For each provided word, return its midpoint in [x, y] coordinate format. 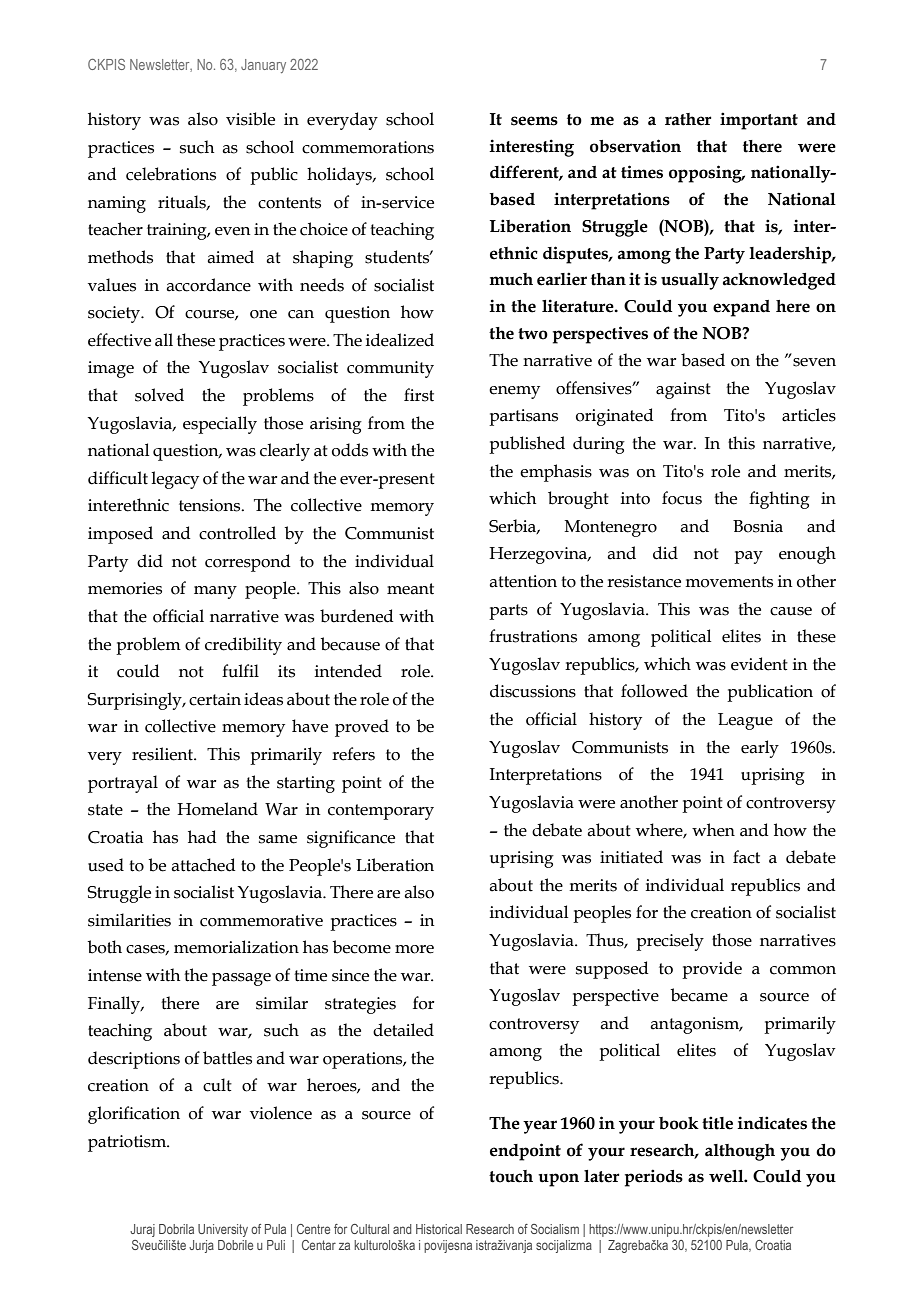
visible [250, 119]
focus [682, 498]
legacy [175, 480]
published [527, 445]
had [202, 837]
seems [534, 121]
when [713, 830]
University [223, 1230]
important [759, 121]
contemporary [381, 812]
